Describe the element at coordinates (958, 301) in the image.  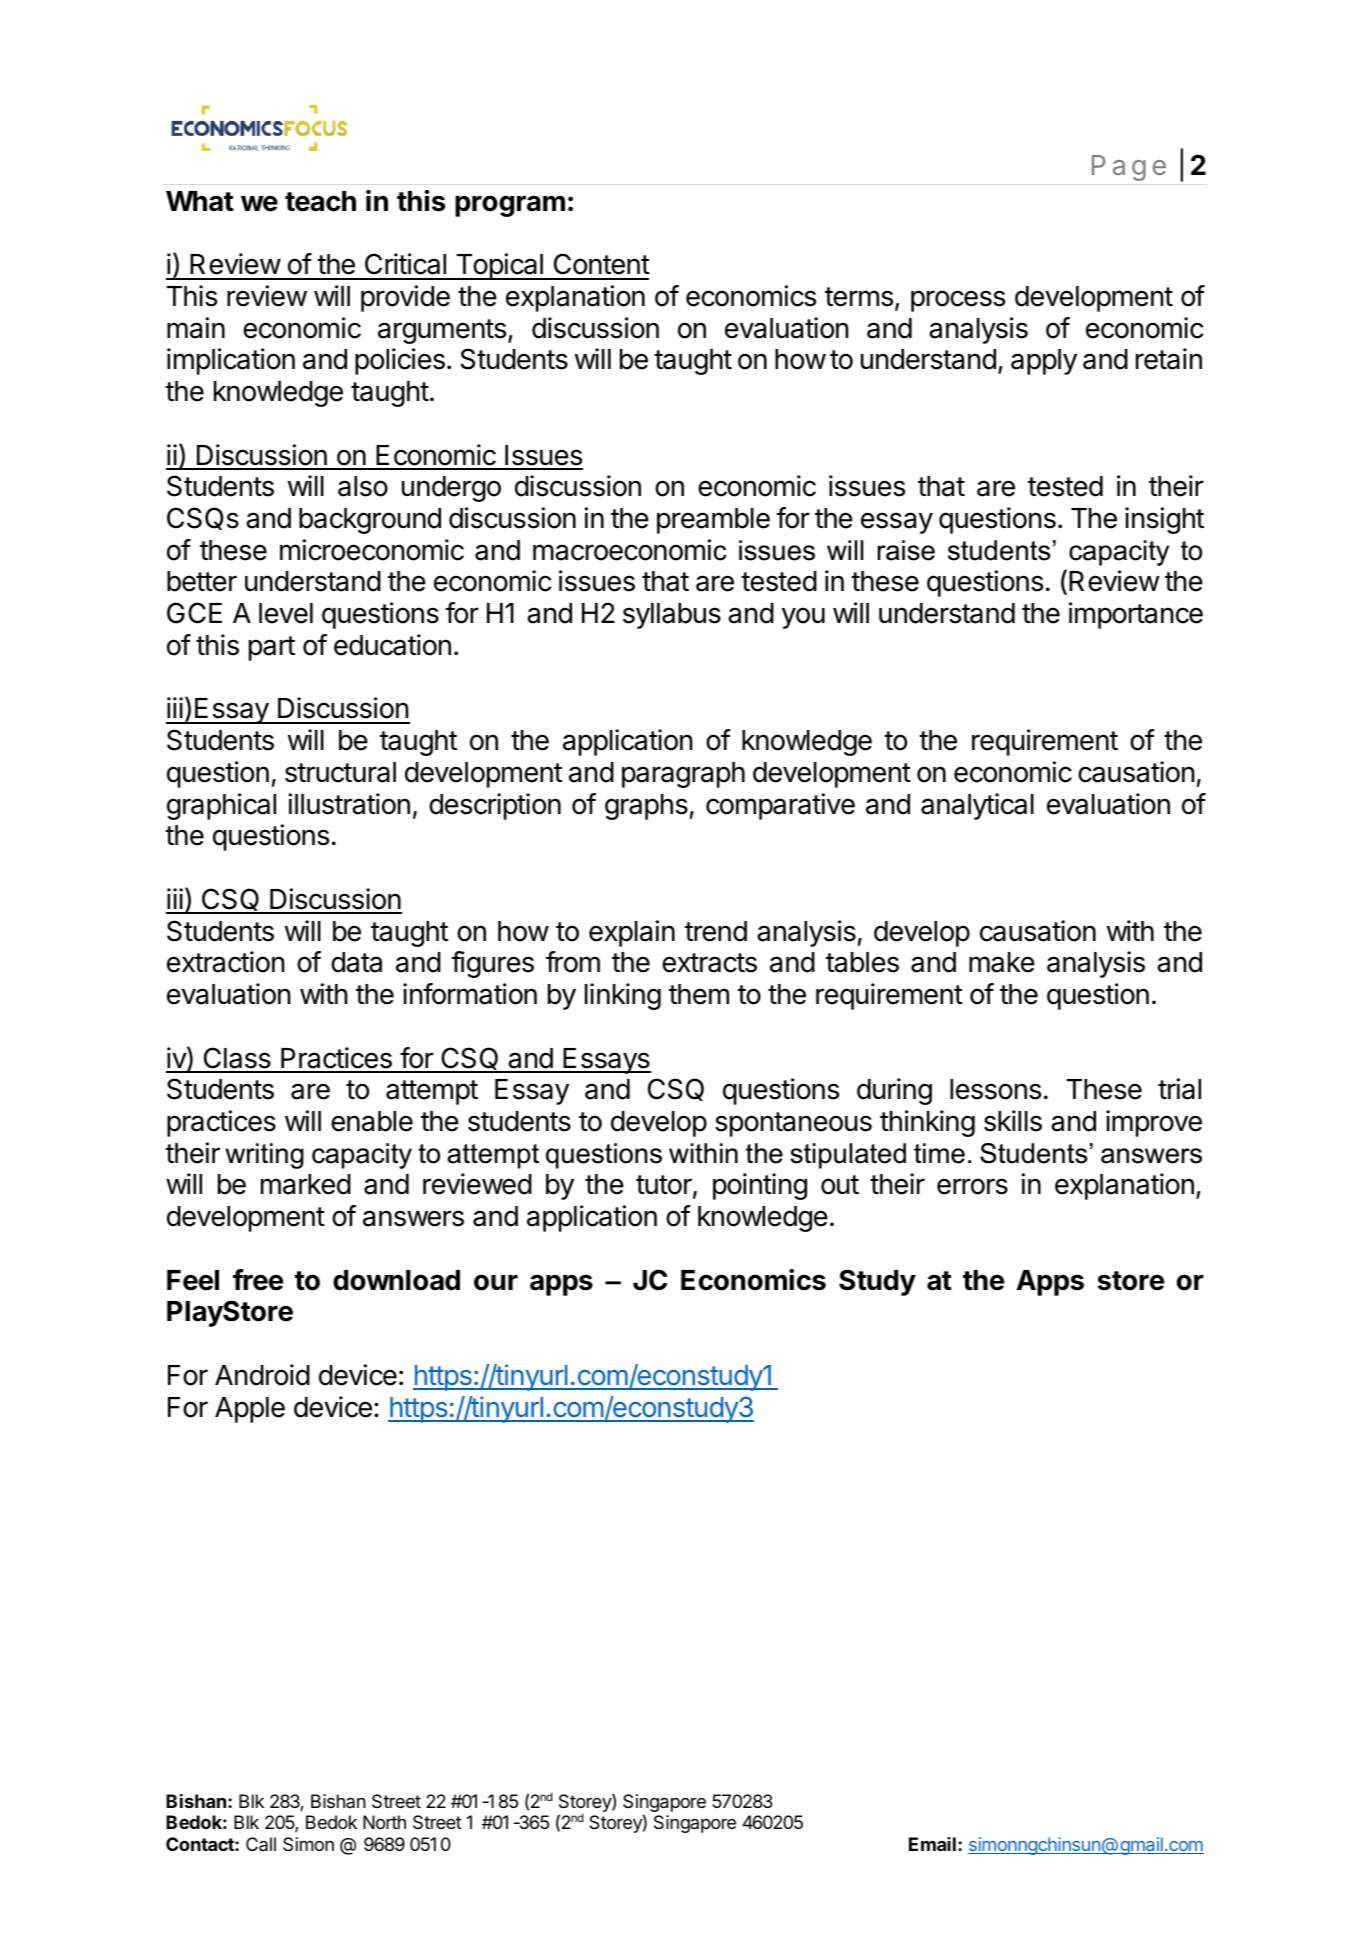
I see `process` at that location.
